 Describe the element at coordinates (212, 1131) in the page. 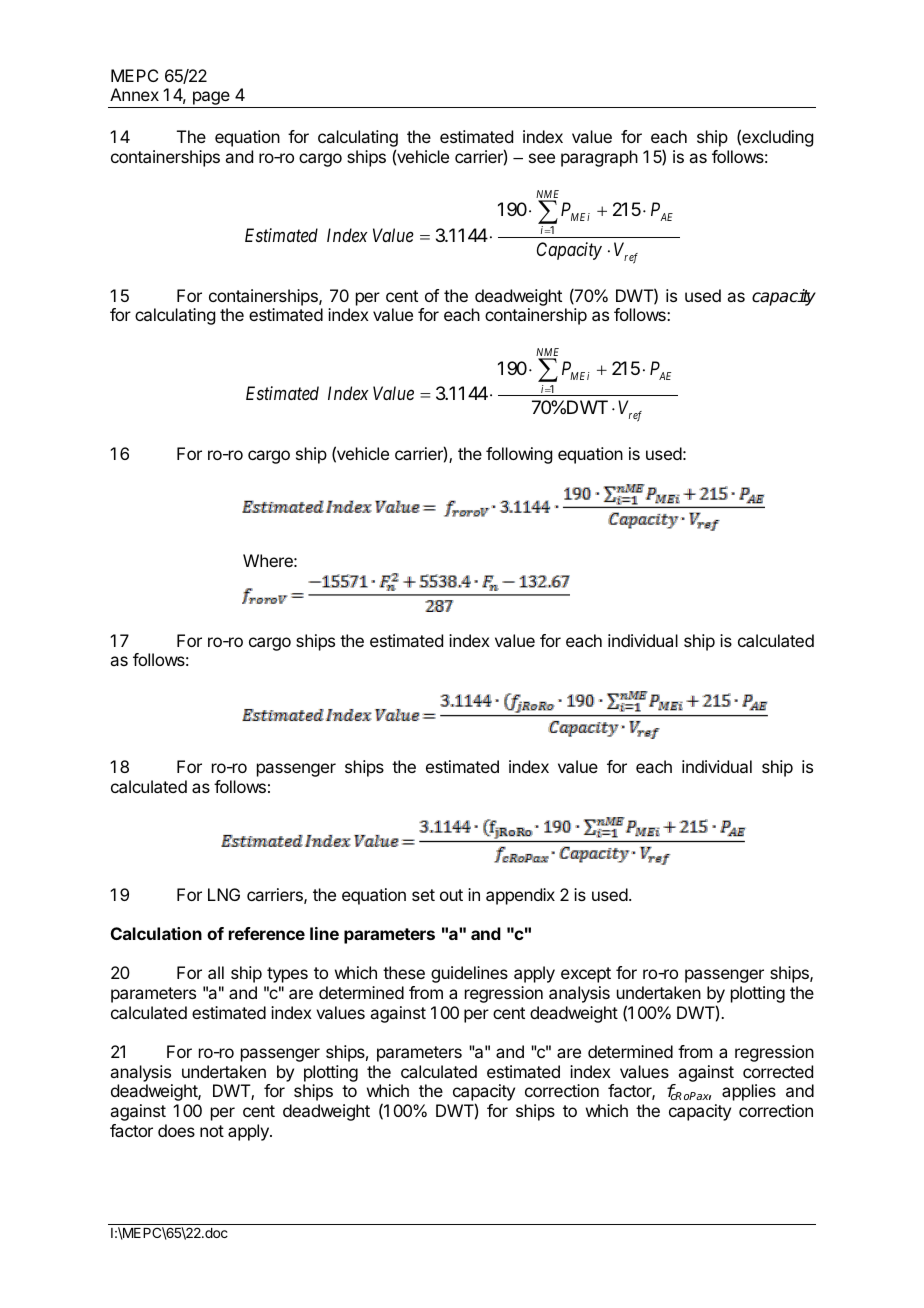

I see `not` at that location.
